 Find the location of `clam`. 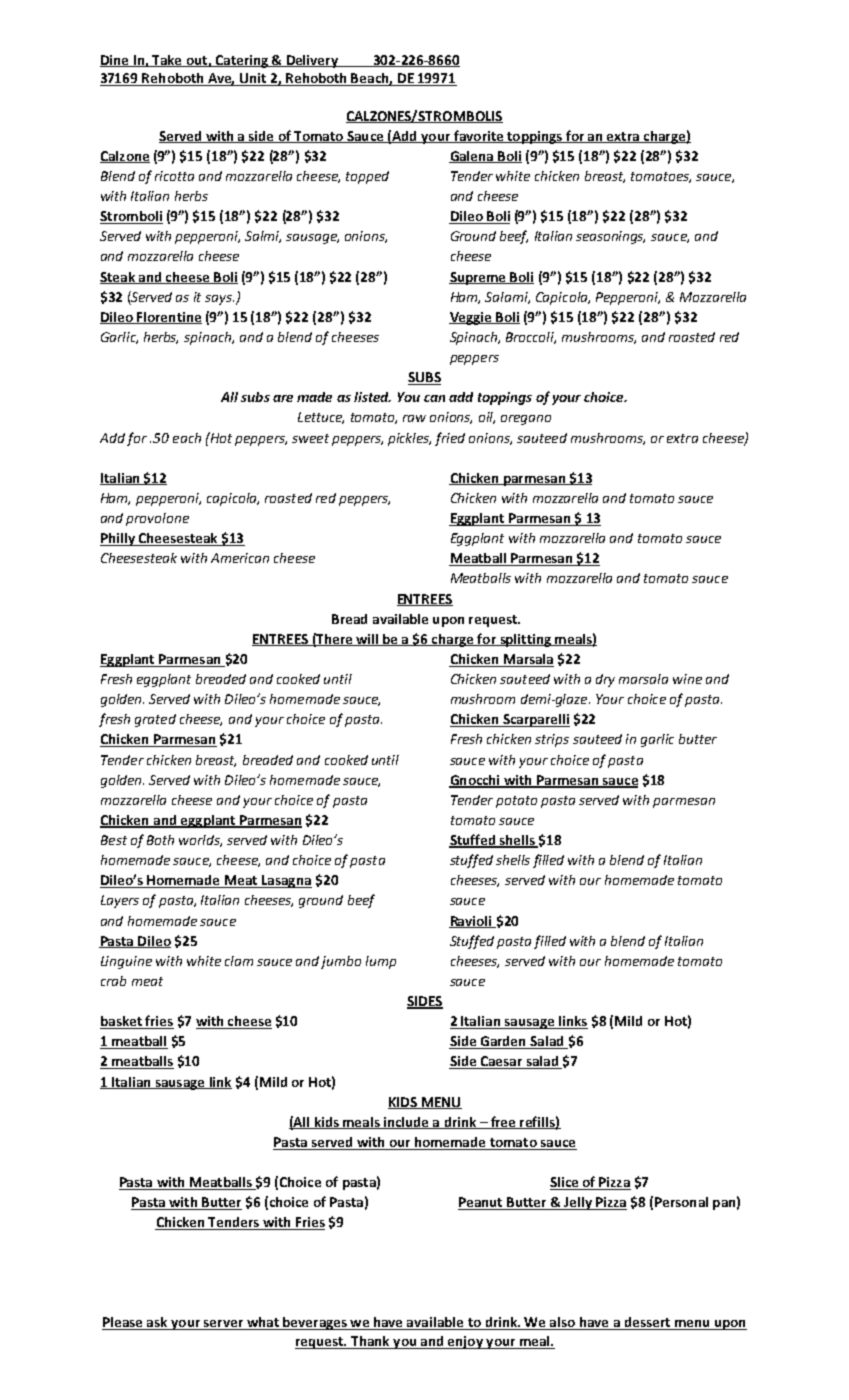

clam is located at coordinates (239, 961).
